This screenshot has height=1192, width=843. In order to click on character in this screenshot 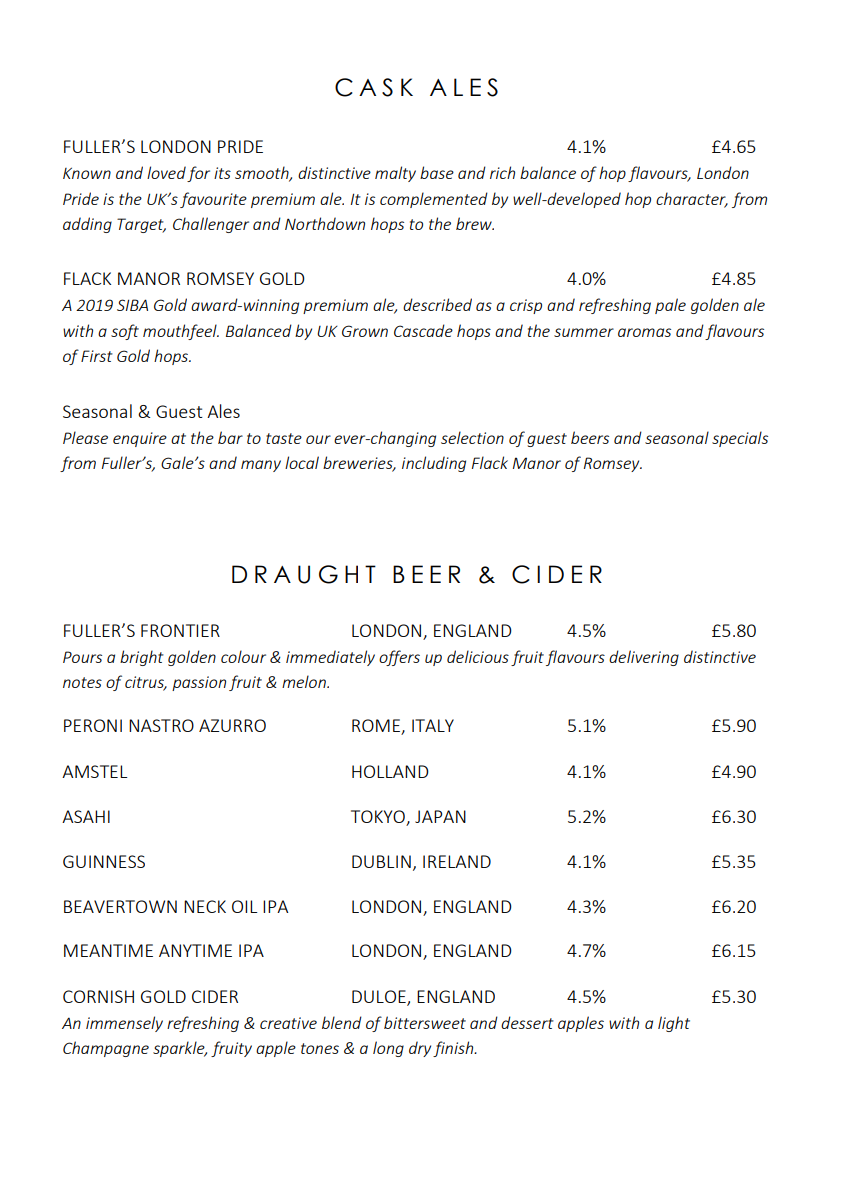, I will do `click(692, 199)`.
